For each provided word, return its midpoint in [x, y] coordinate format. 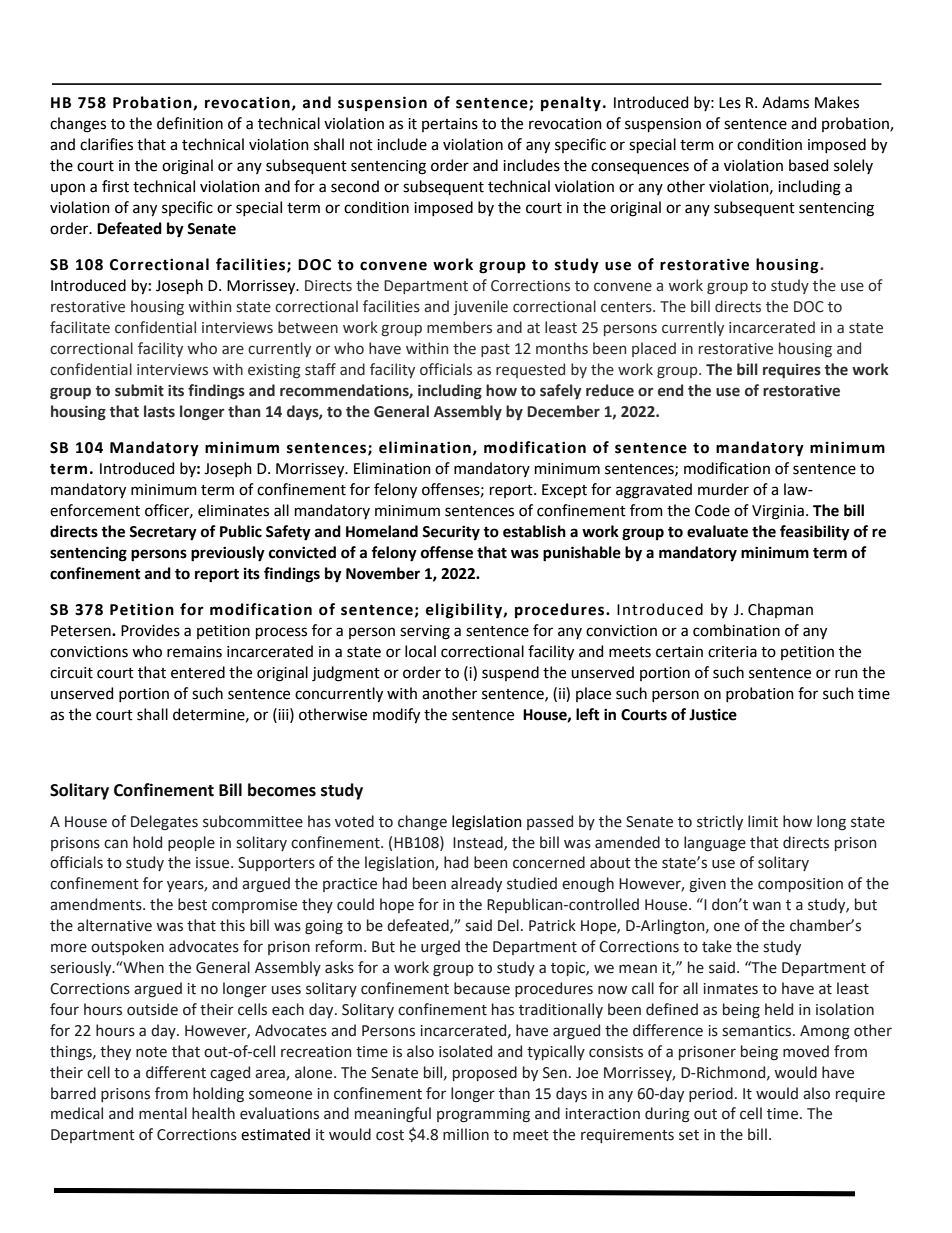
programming [483, 1115]
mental [163, 1113]
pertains [450, 125]
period [711, 1094]
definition [190, 123]
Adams [785, 102]
